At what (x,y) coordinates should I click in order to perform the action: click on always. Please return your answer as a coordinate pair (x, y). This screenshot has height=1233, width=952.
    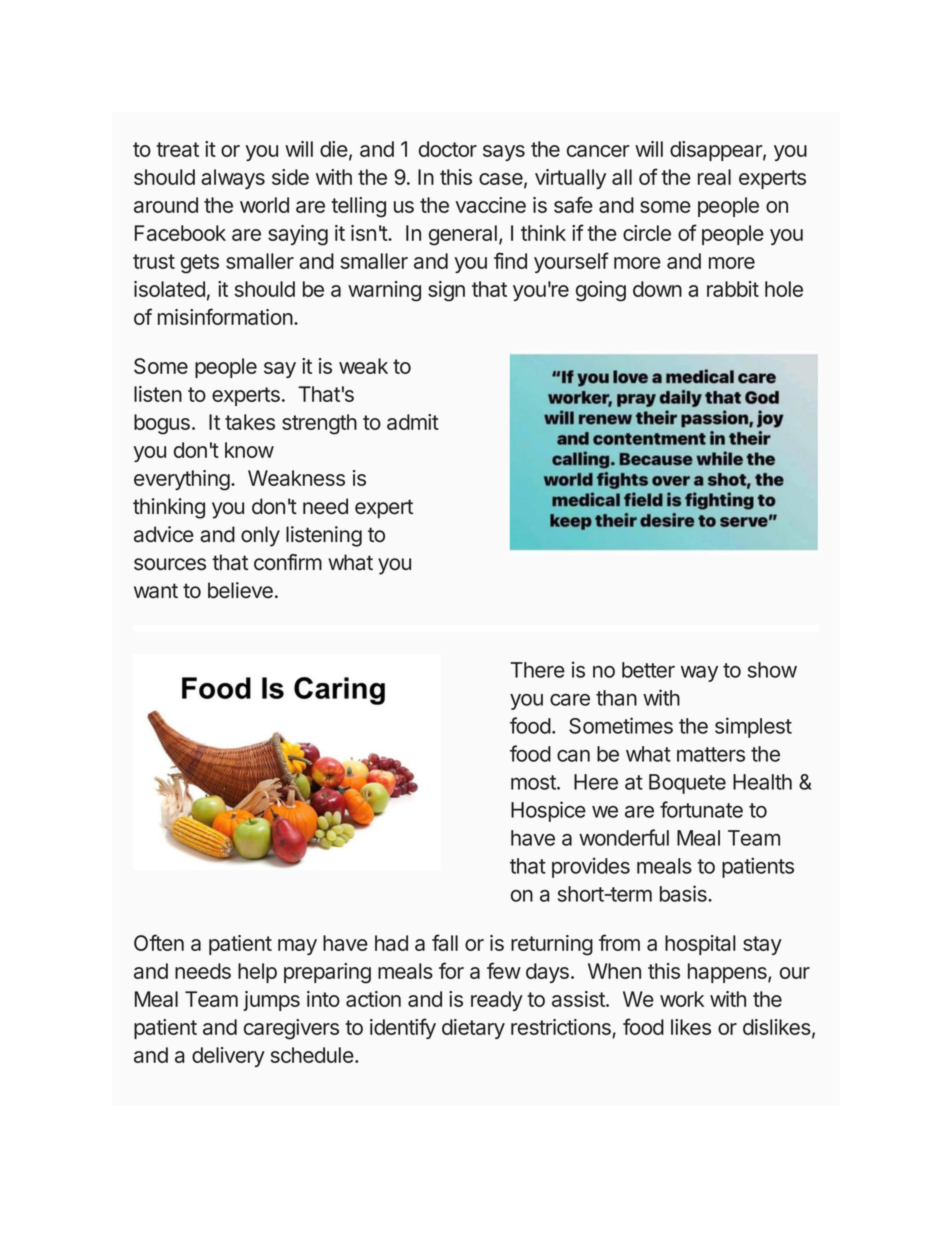
    Looking at the image, I should click on (233, 179).
